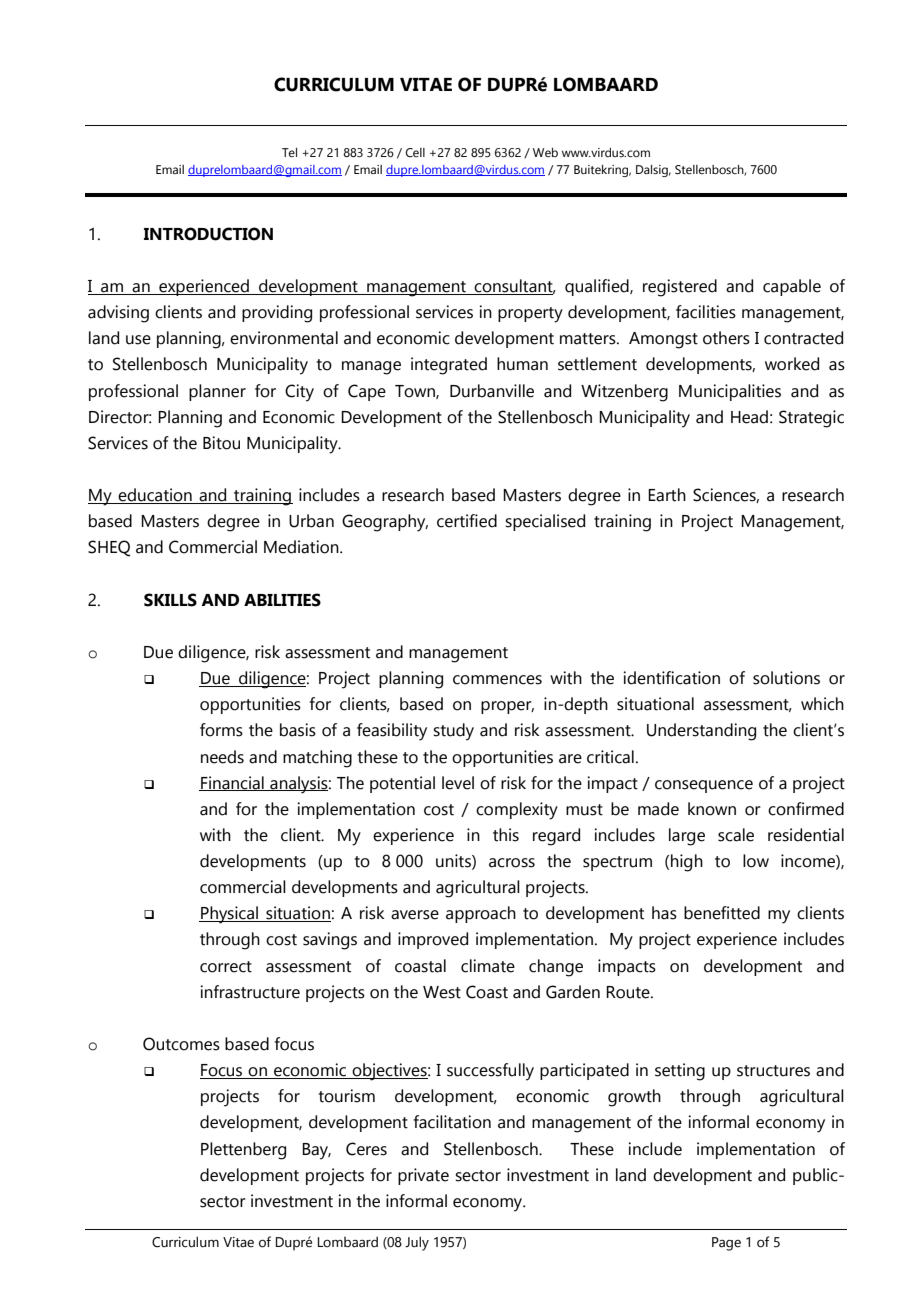  I want to click on capable, so click(792, 287).
